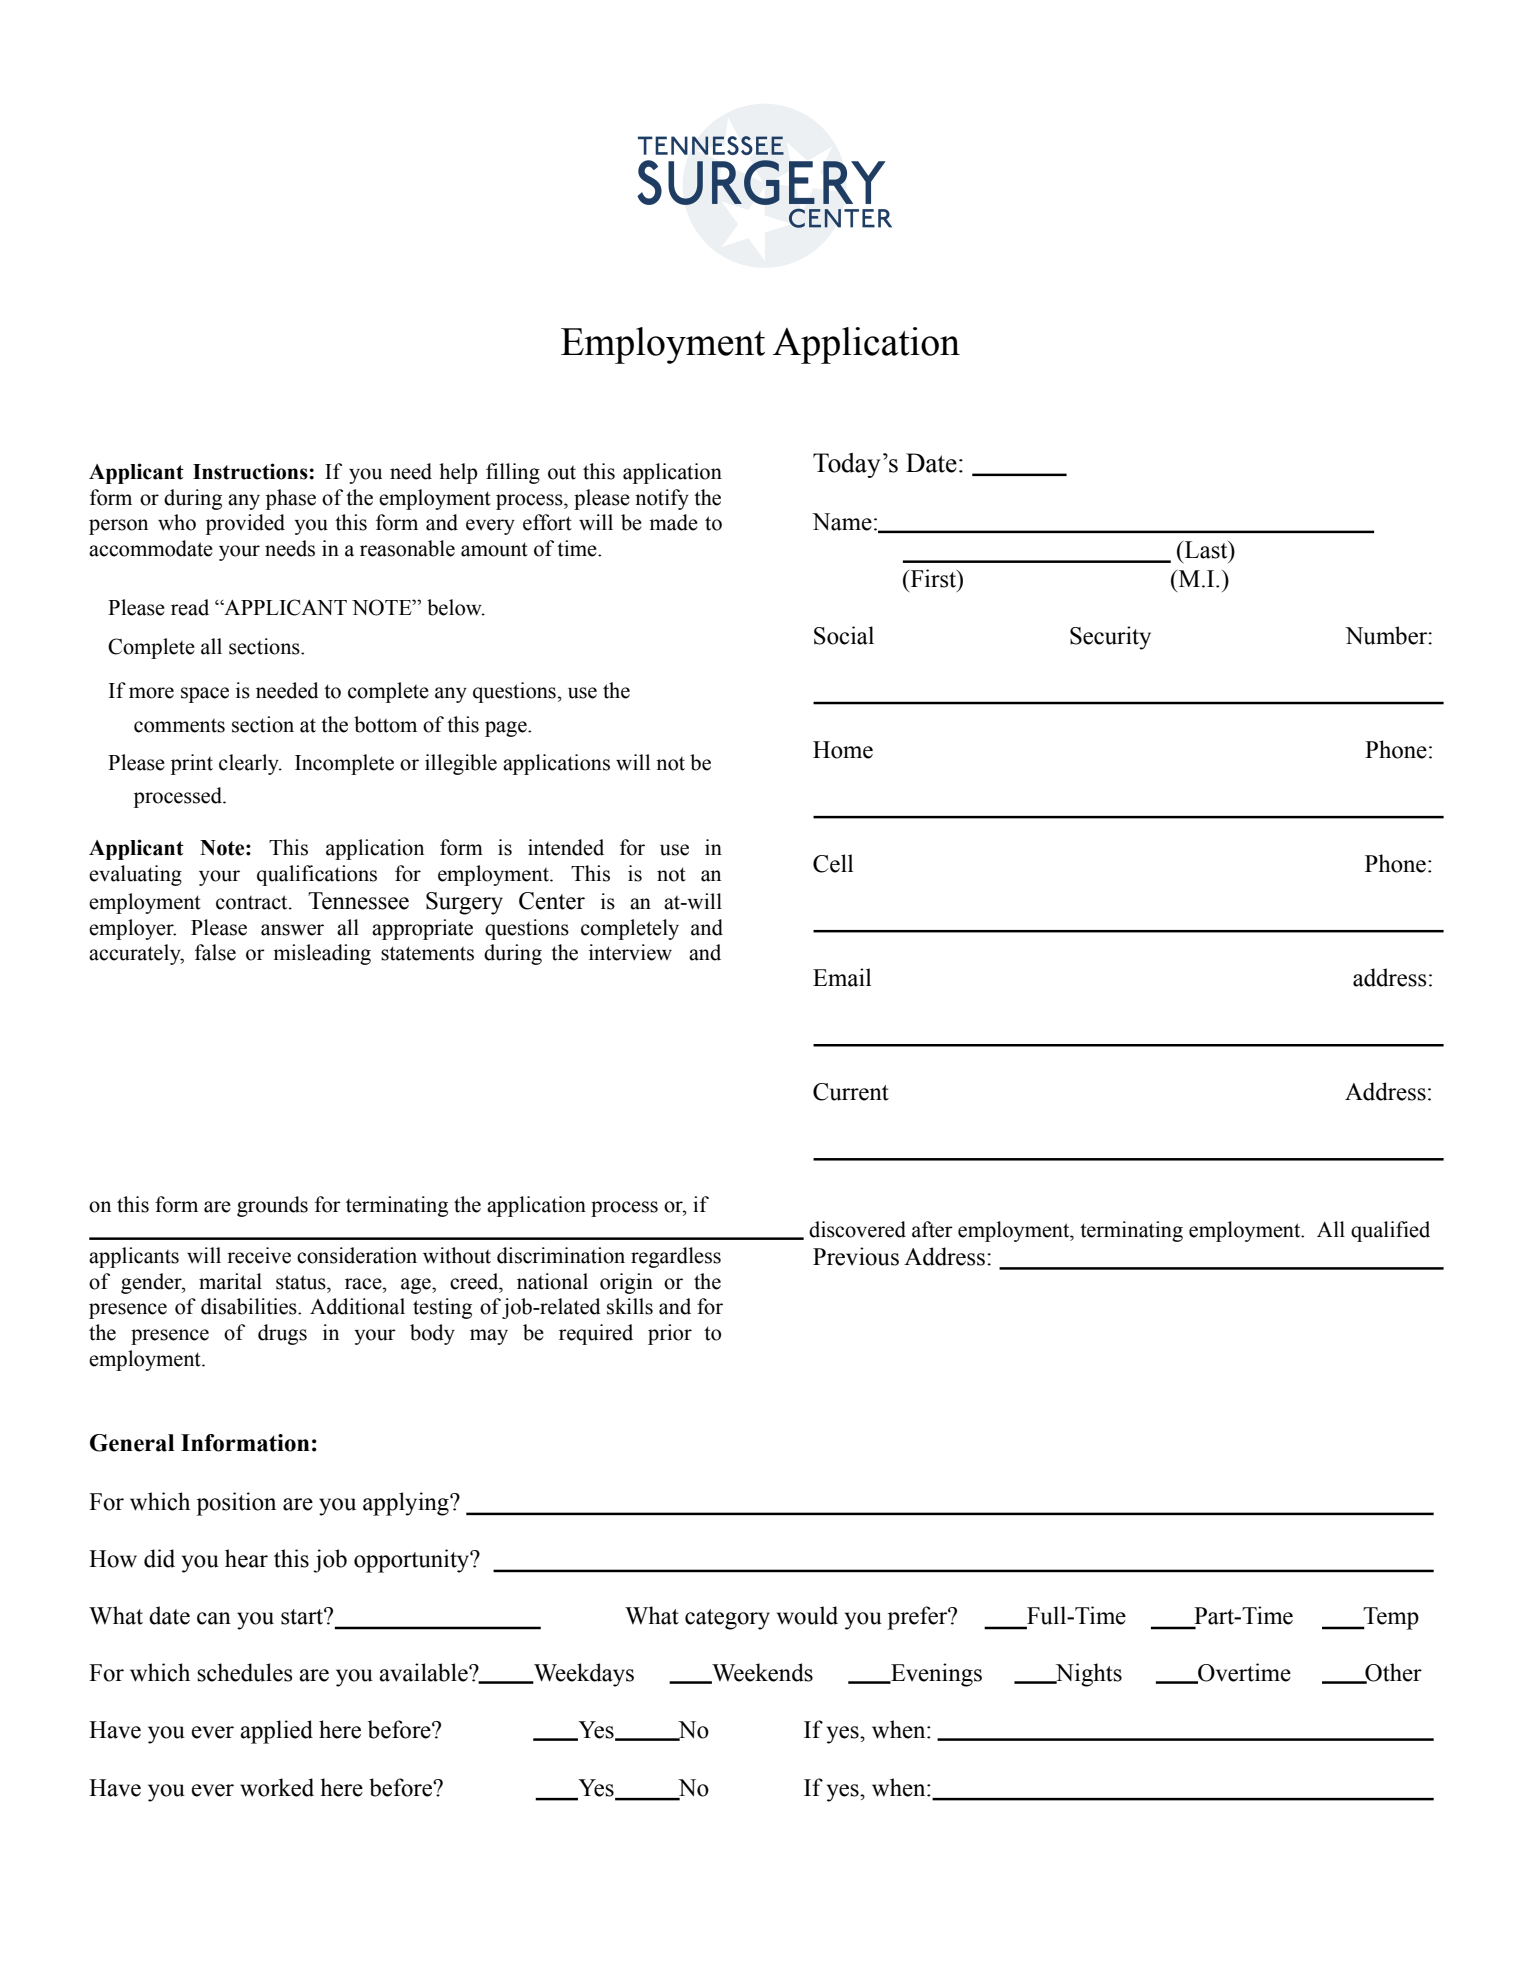 The width and height of the screenshot is (1518, 1964). What do you see at coordinates (670, 1334) in the screenshot?
I see `prior` at bounding box center [670, 1334].
